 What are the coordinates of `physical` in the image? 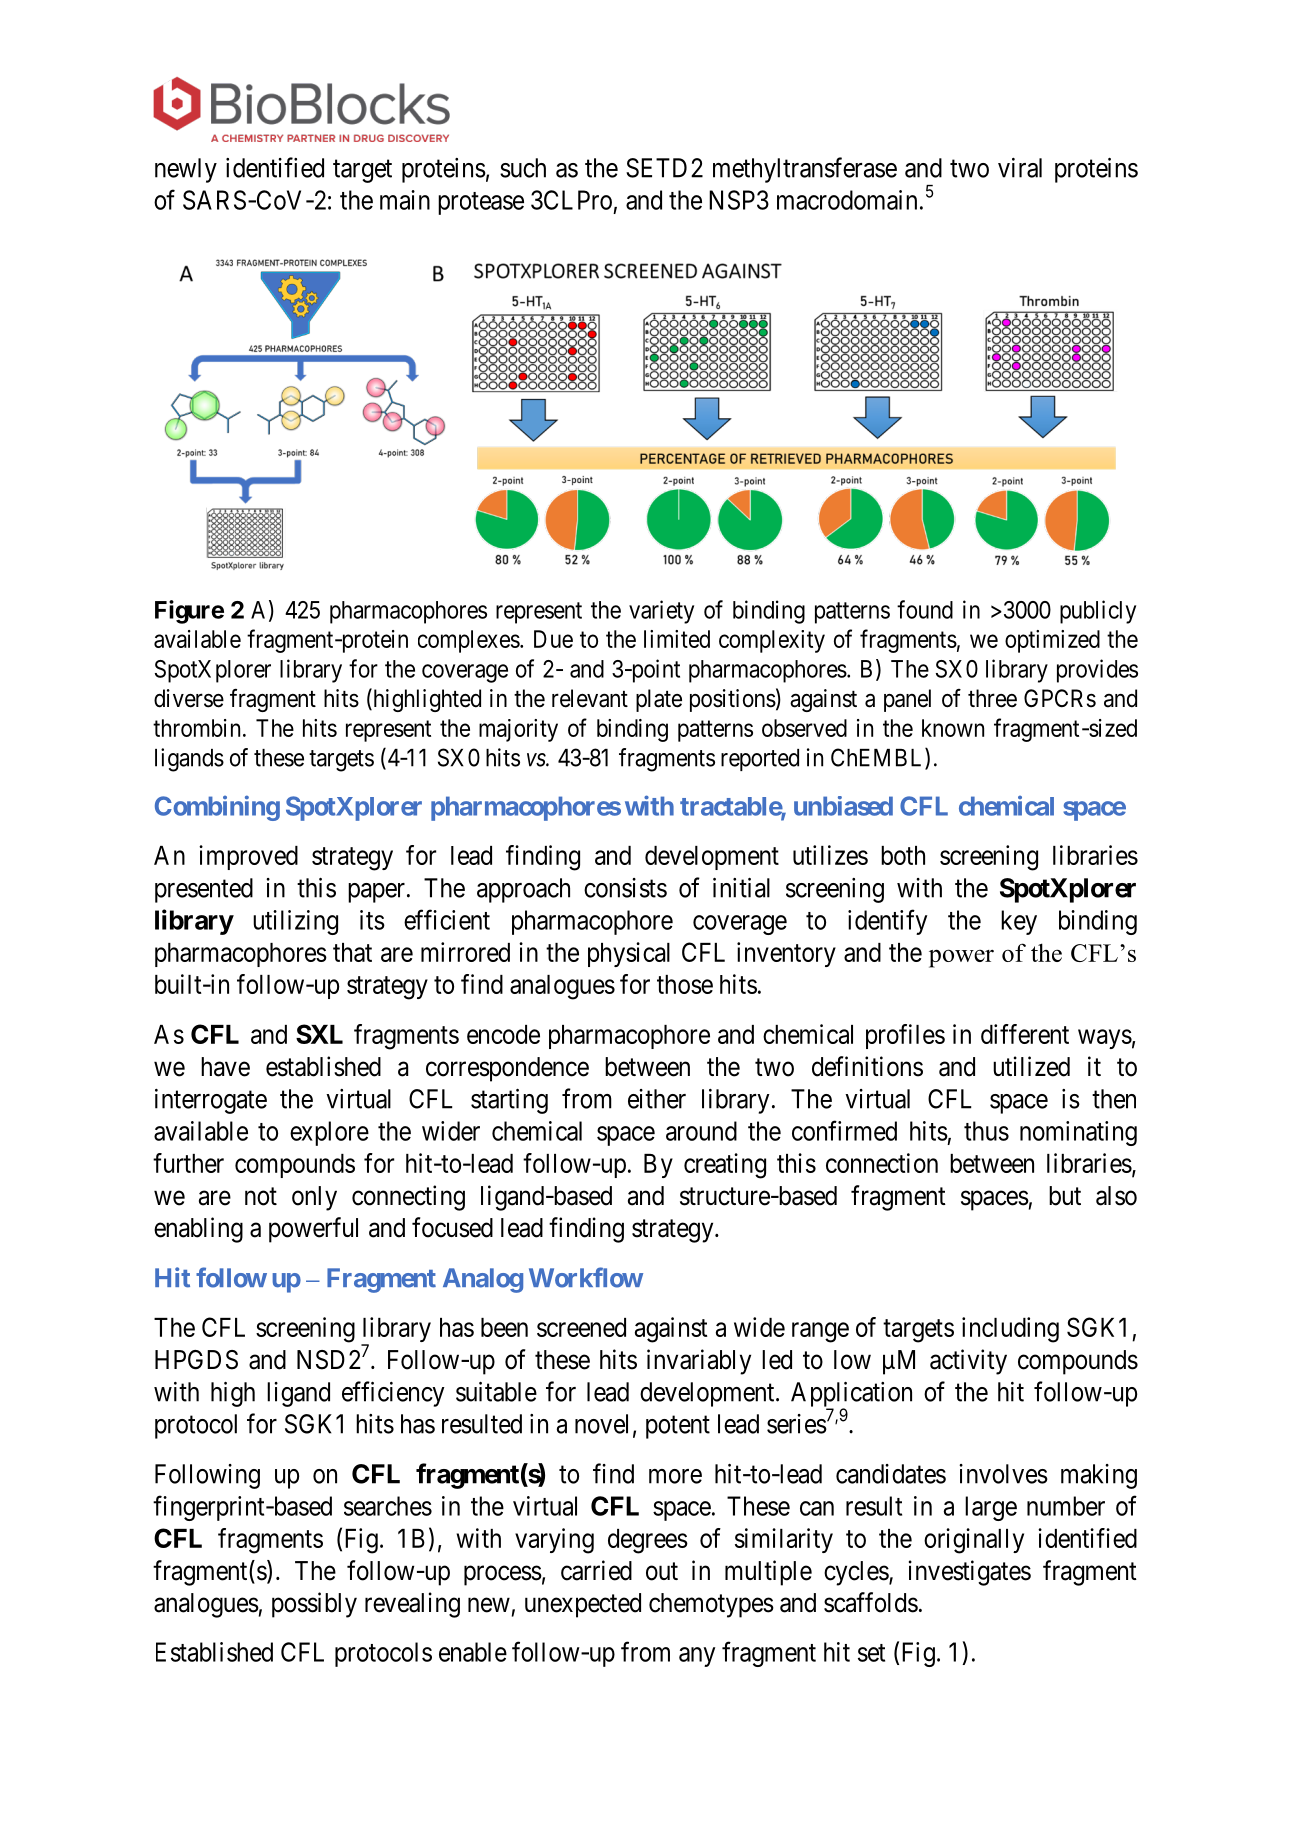 It's located at (629, 954).
